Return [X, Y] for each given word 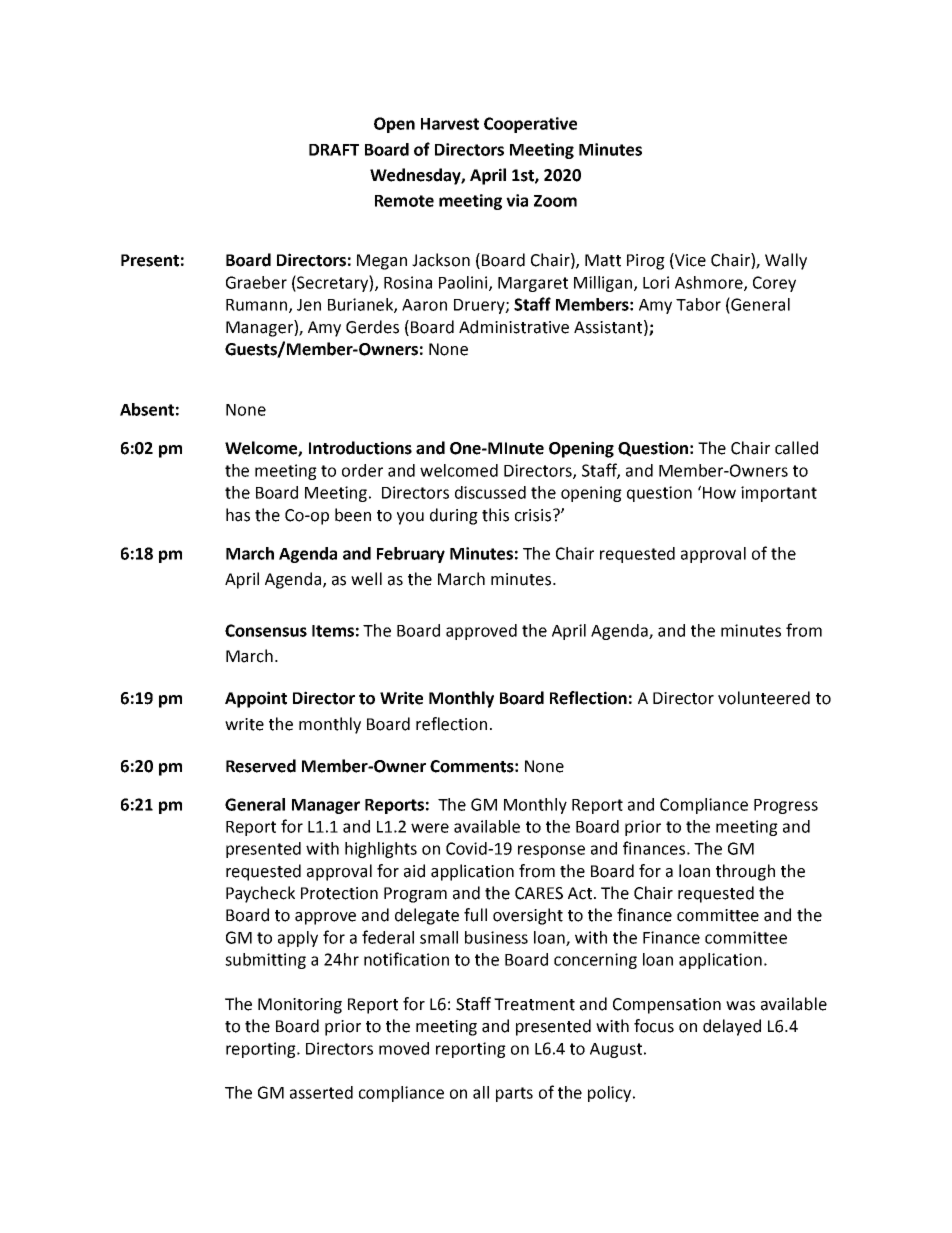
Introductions [360, 448]
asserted [321, 1092]
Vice [689, 261]
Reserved [261, 766]
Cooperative [530, 125]
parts [514, 1094]
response [551, 851]
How [719, 493]
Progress [786, 806]
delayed [732, 1027]
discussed [490, 492]
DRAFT [334, 150]
